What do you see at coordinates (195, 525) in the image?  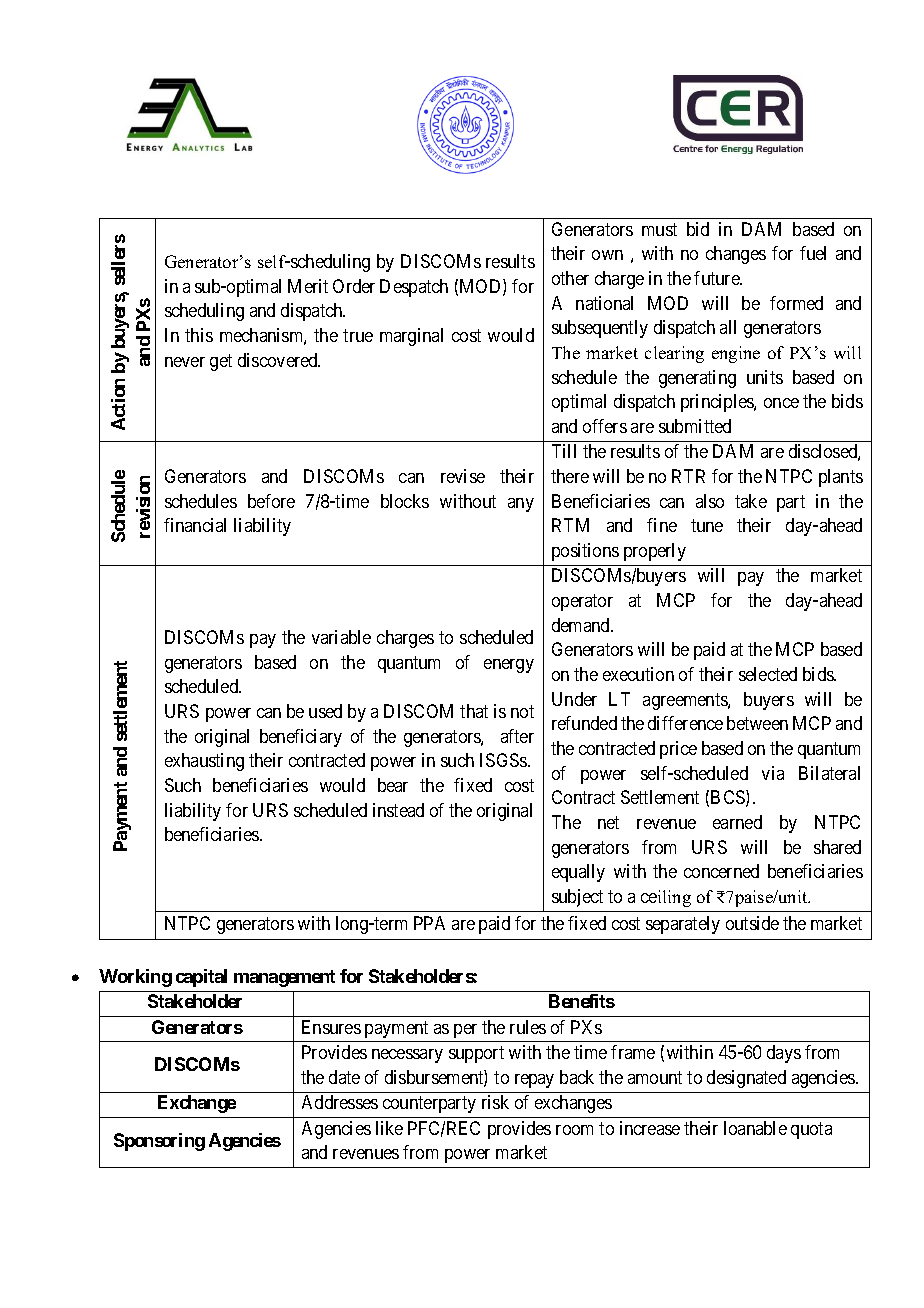 I see `financial` at bounding box center [195, 525].
